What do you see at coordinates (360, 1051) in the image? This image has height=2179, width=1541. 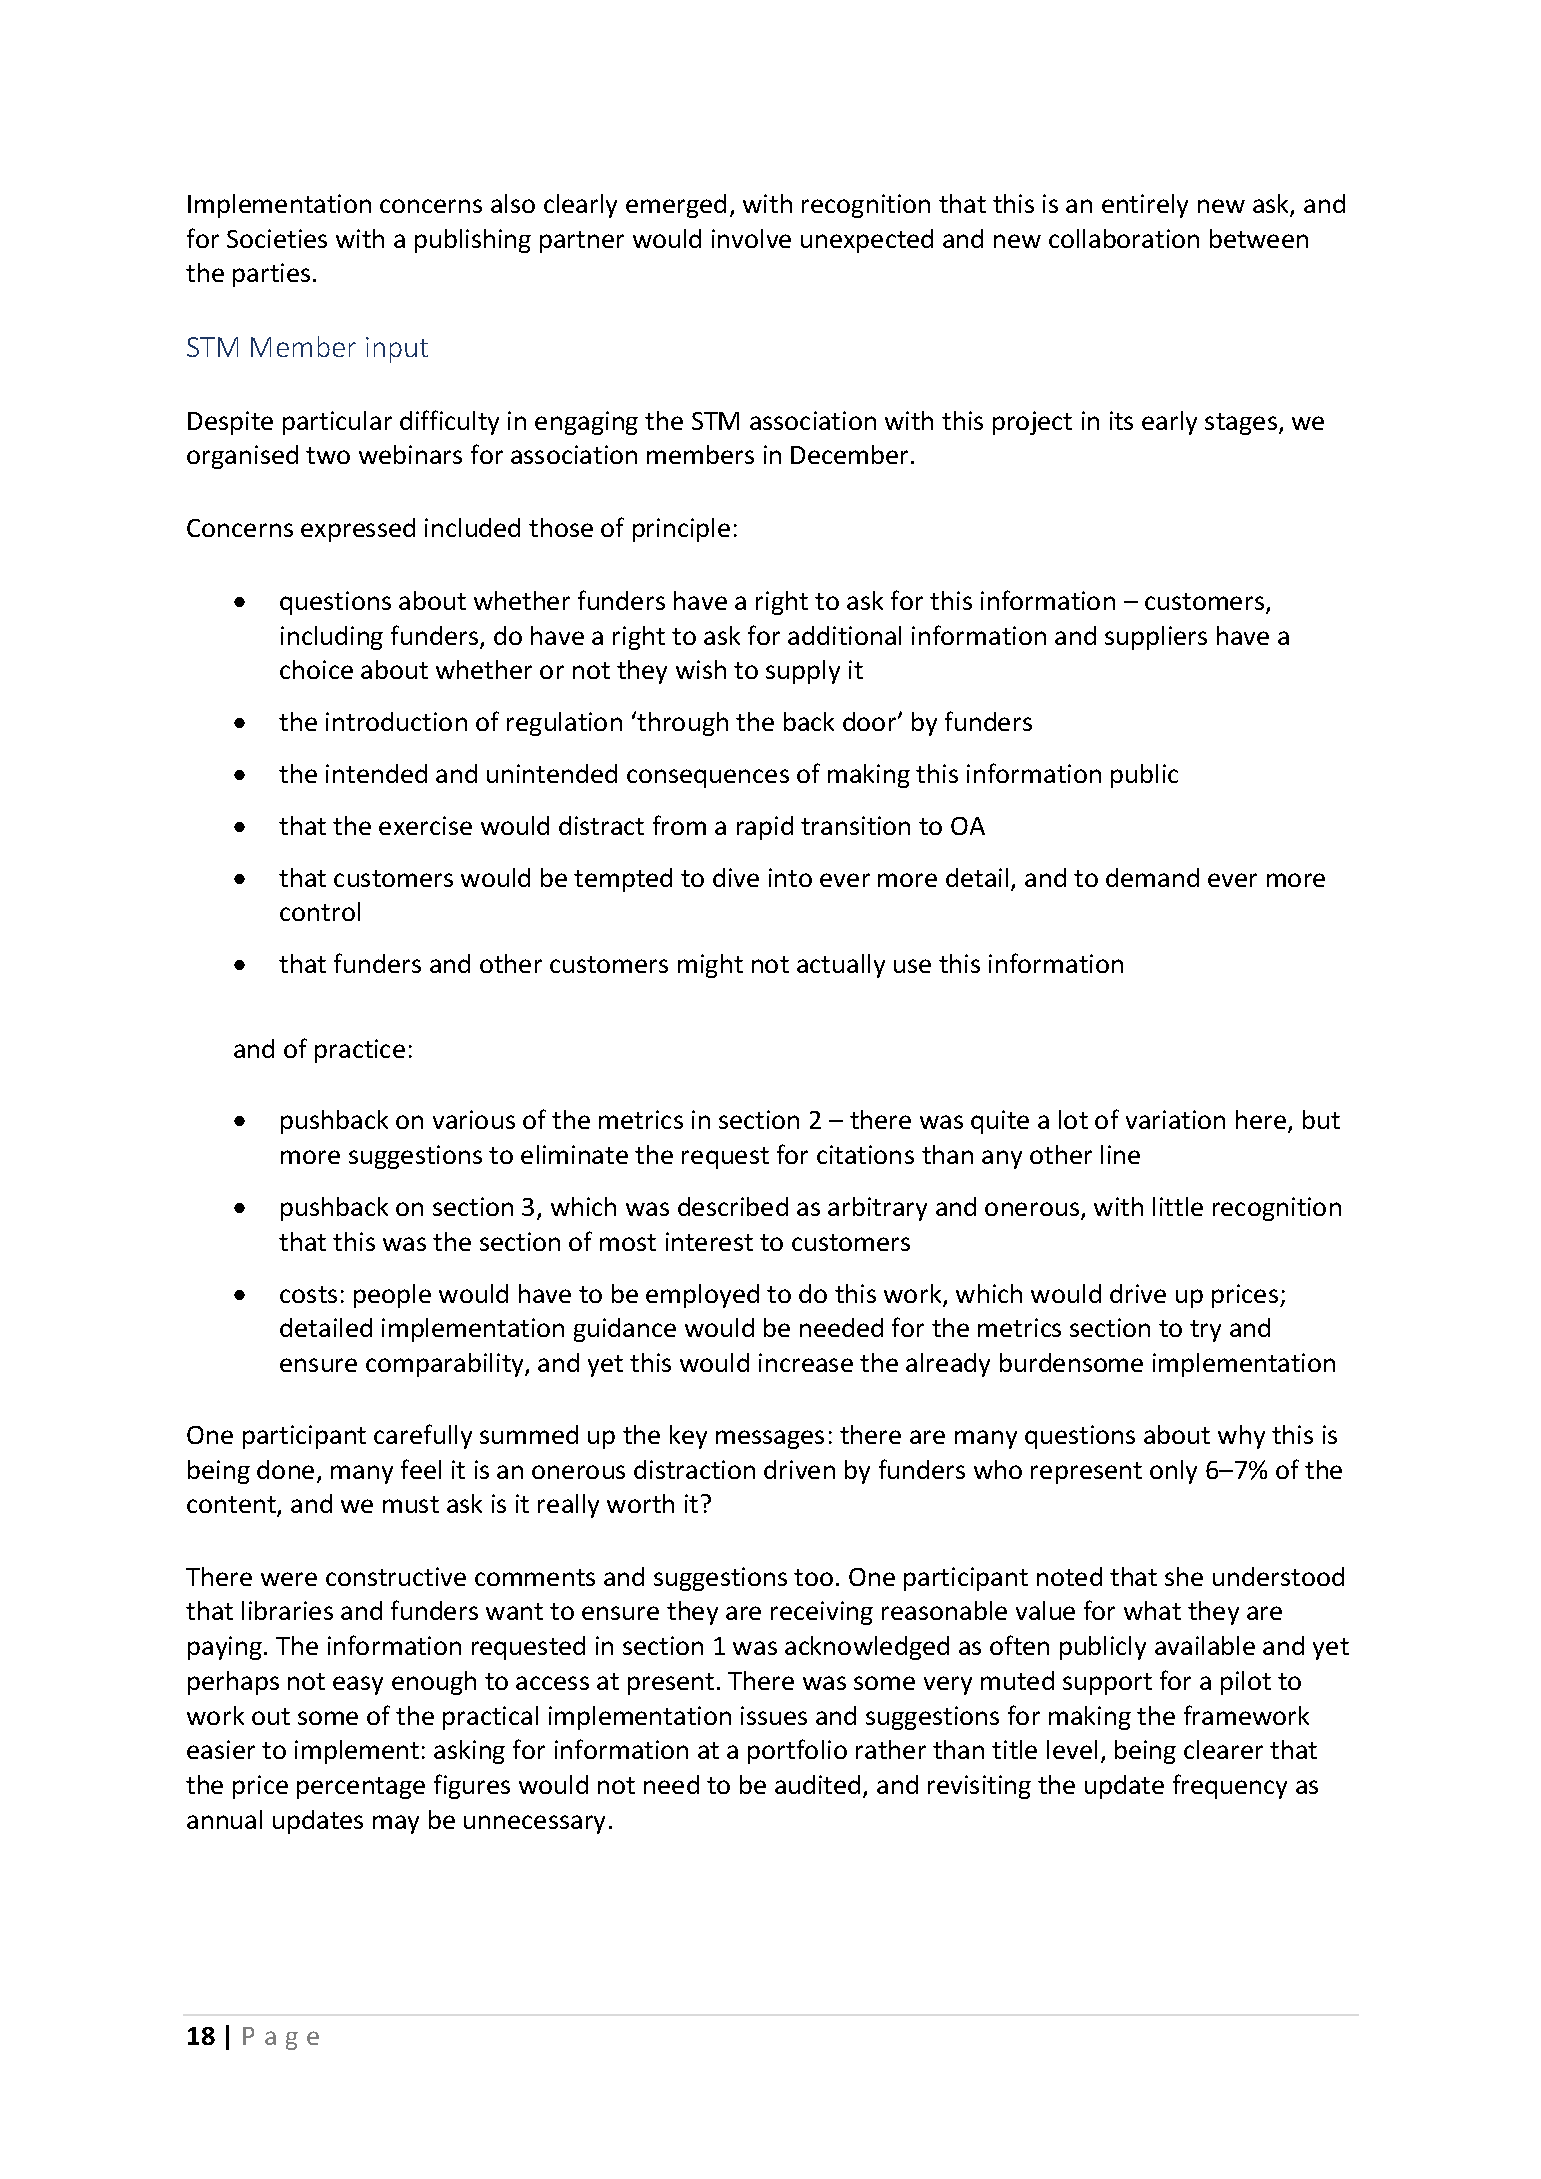 I see `practice` at bounding box center [360, 1051].
